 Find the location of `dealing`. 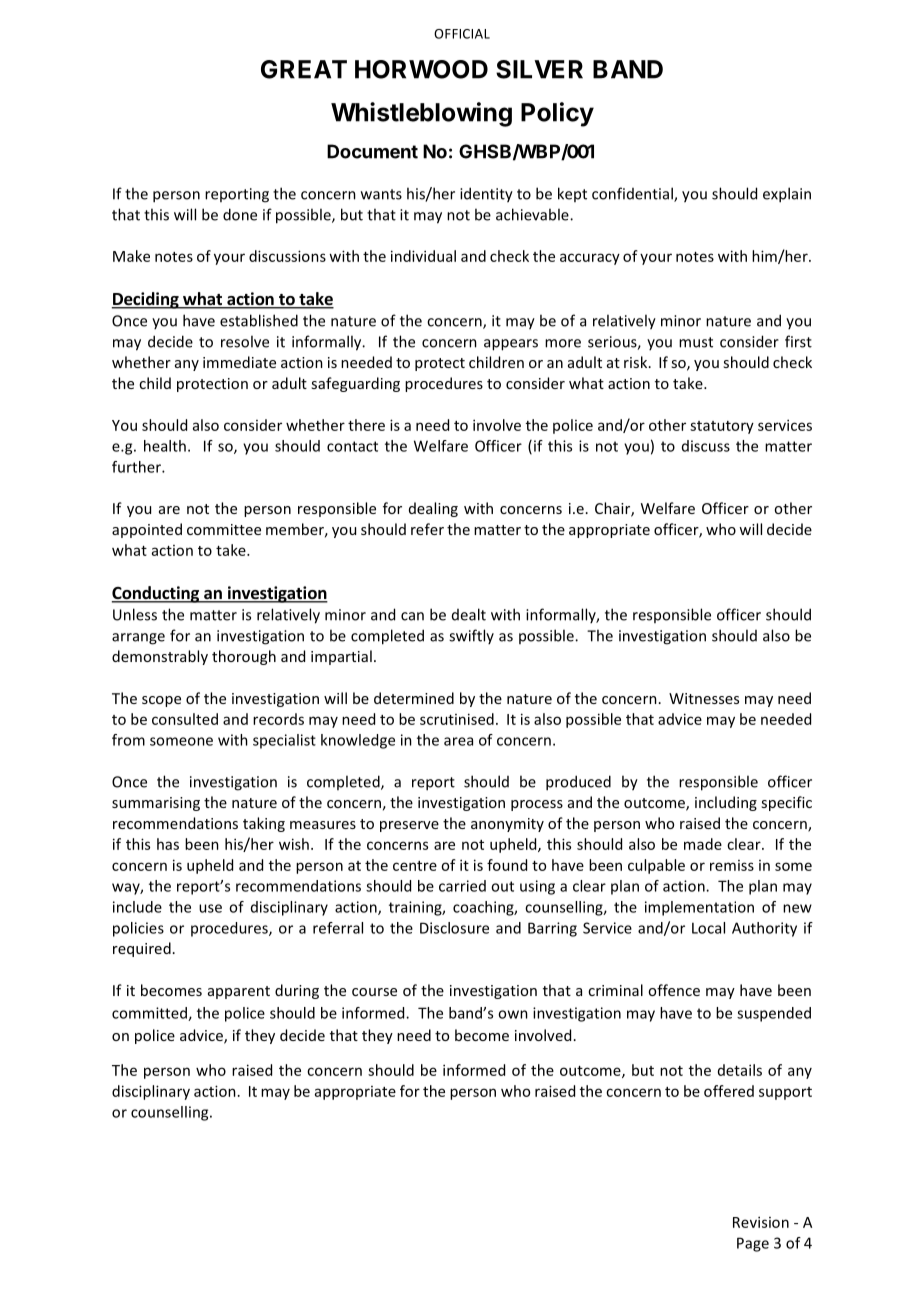

dealing is located at coordinates (433, 509).
